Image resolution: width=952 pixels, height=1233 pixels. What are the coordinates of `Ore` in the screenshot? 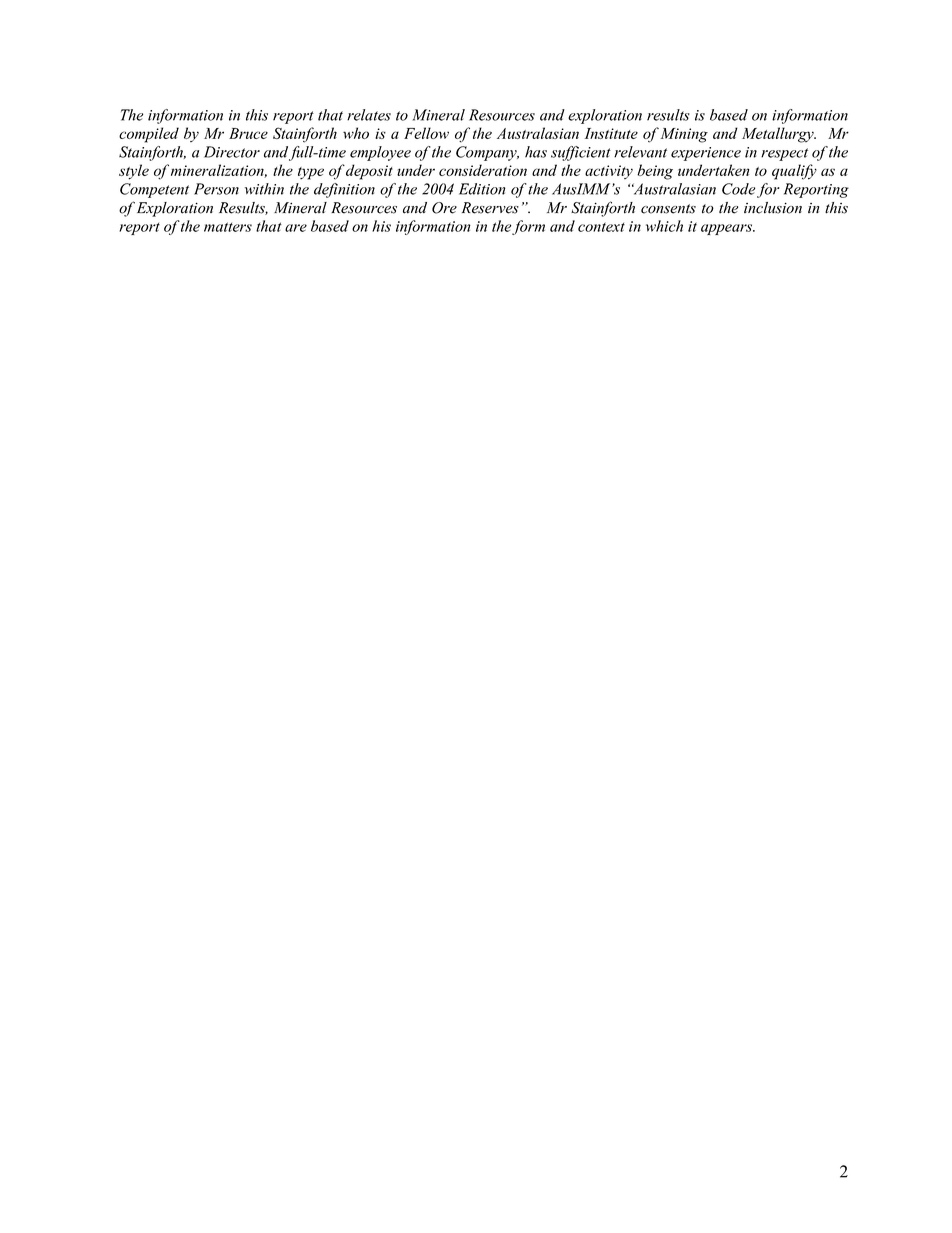 It's located at (444, 208).
